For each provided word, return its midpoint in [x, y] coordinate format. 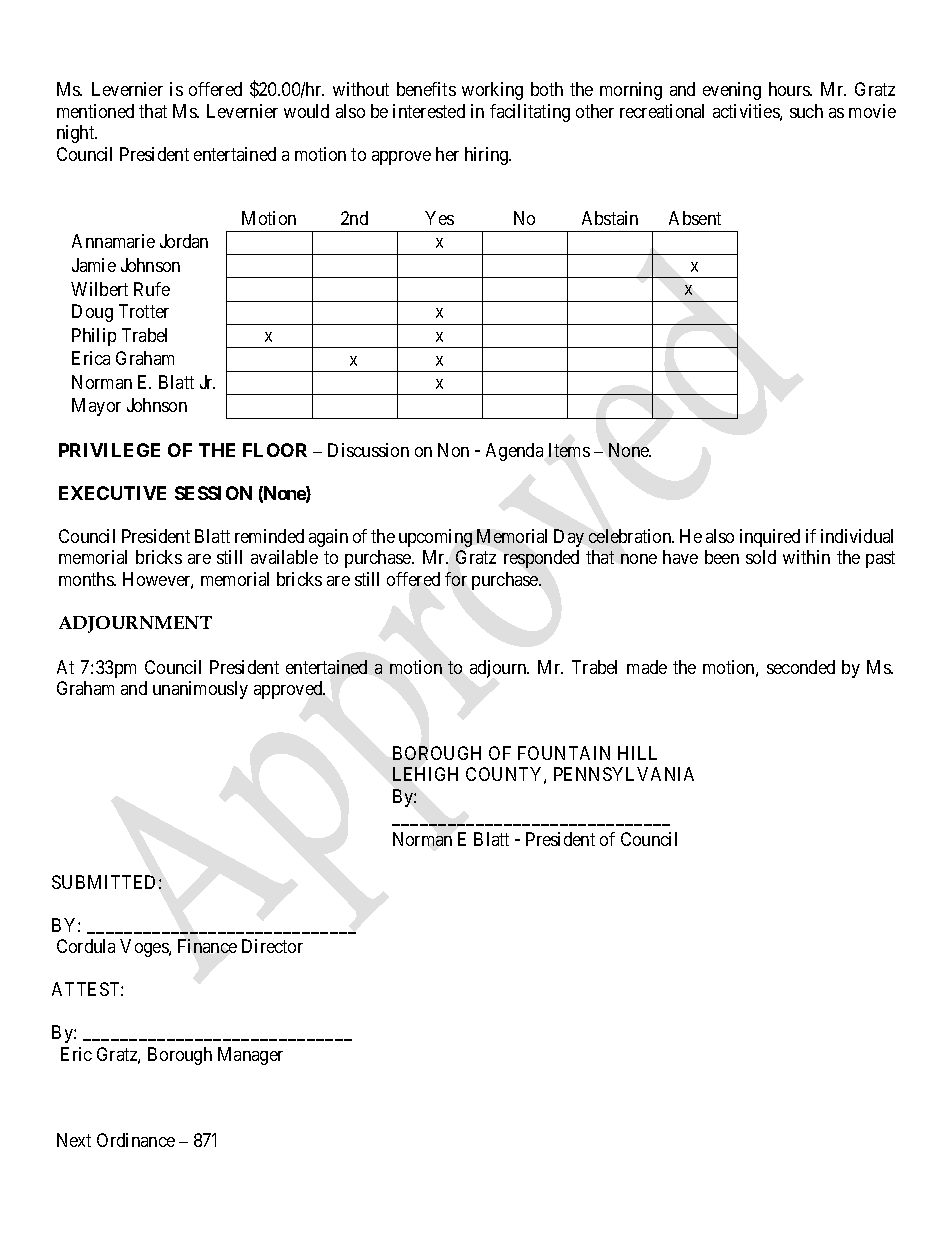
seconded [801, 667]
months [87, 579]
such [806, 111]
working [492, 91]
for [456, 579]
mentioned [95, 111]
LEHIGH [425, 774]
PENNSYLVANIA [624, 774]
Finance [207, 946]
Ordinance [136, 1140]
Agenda [514, 452]
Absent [695, 218]
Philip [94, 337]
